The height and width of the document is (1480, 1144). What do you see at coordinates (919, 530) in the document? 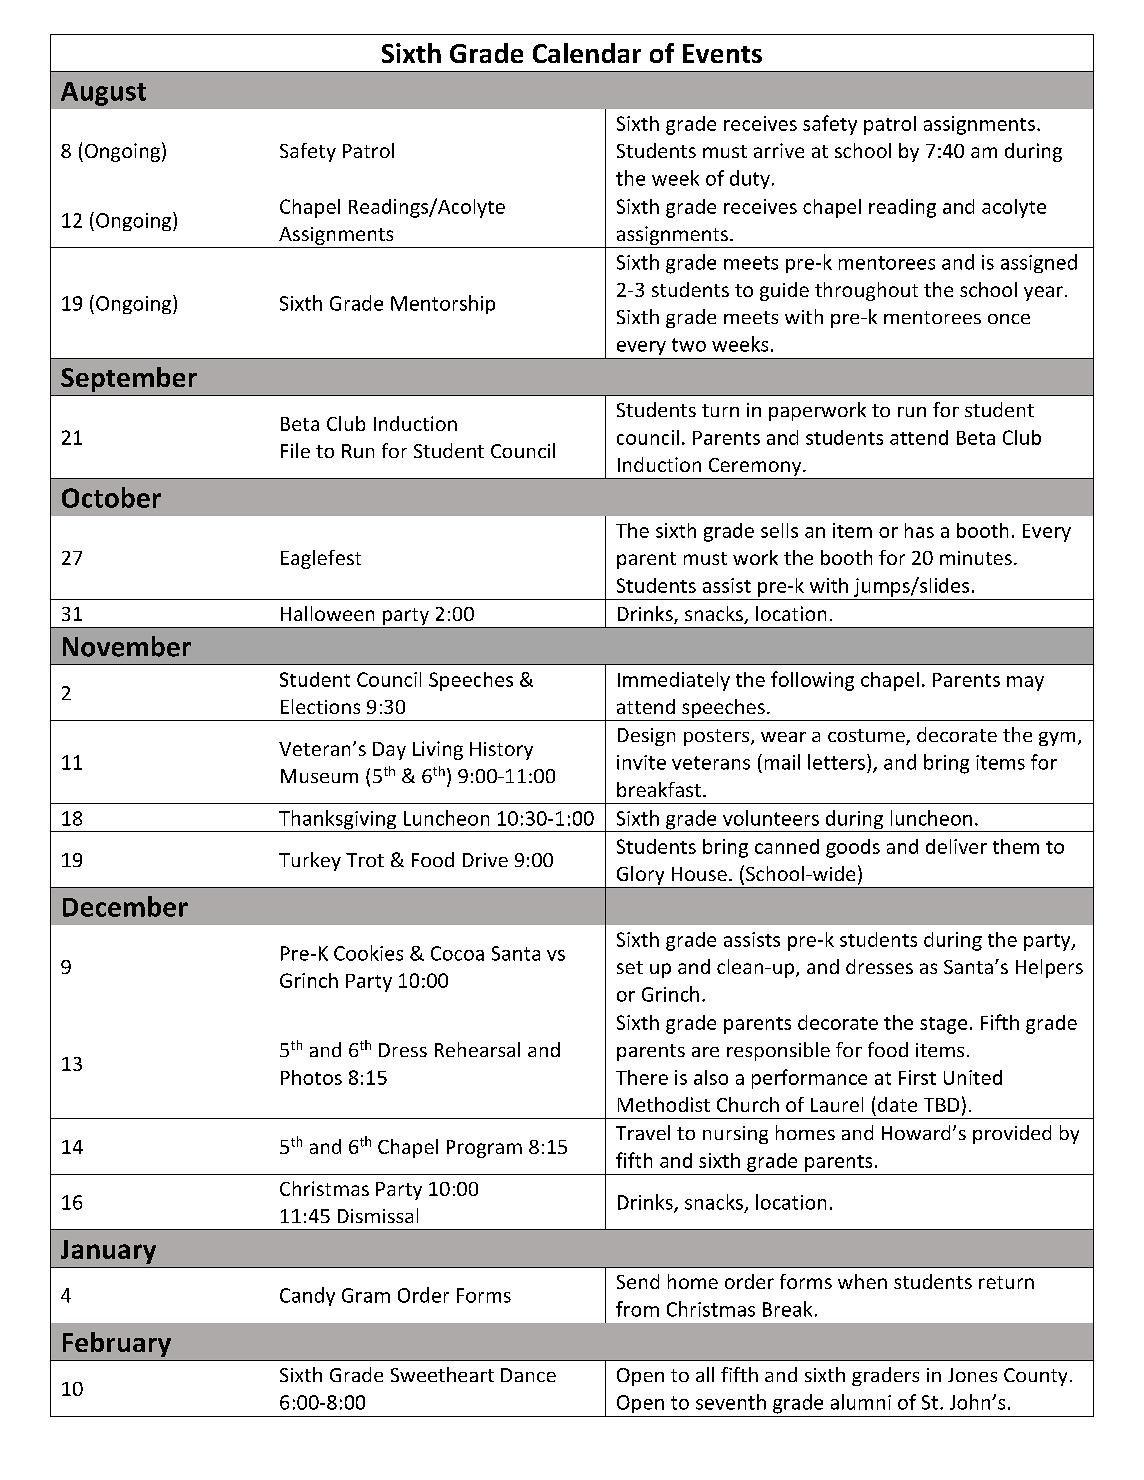
I see `has` at bounding box center [919, 530].
